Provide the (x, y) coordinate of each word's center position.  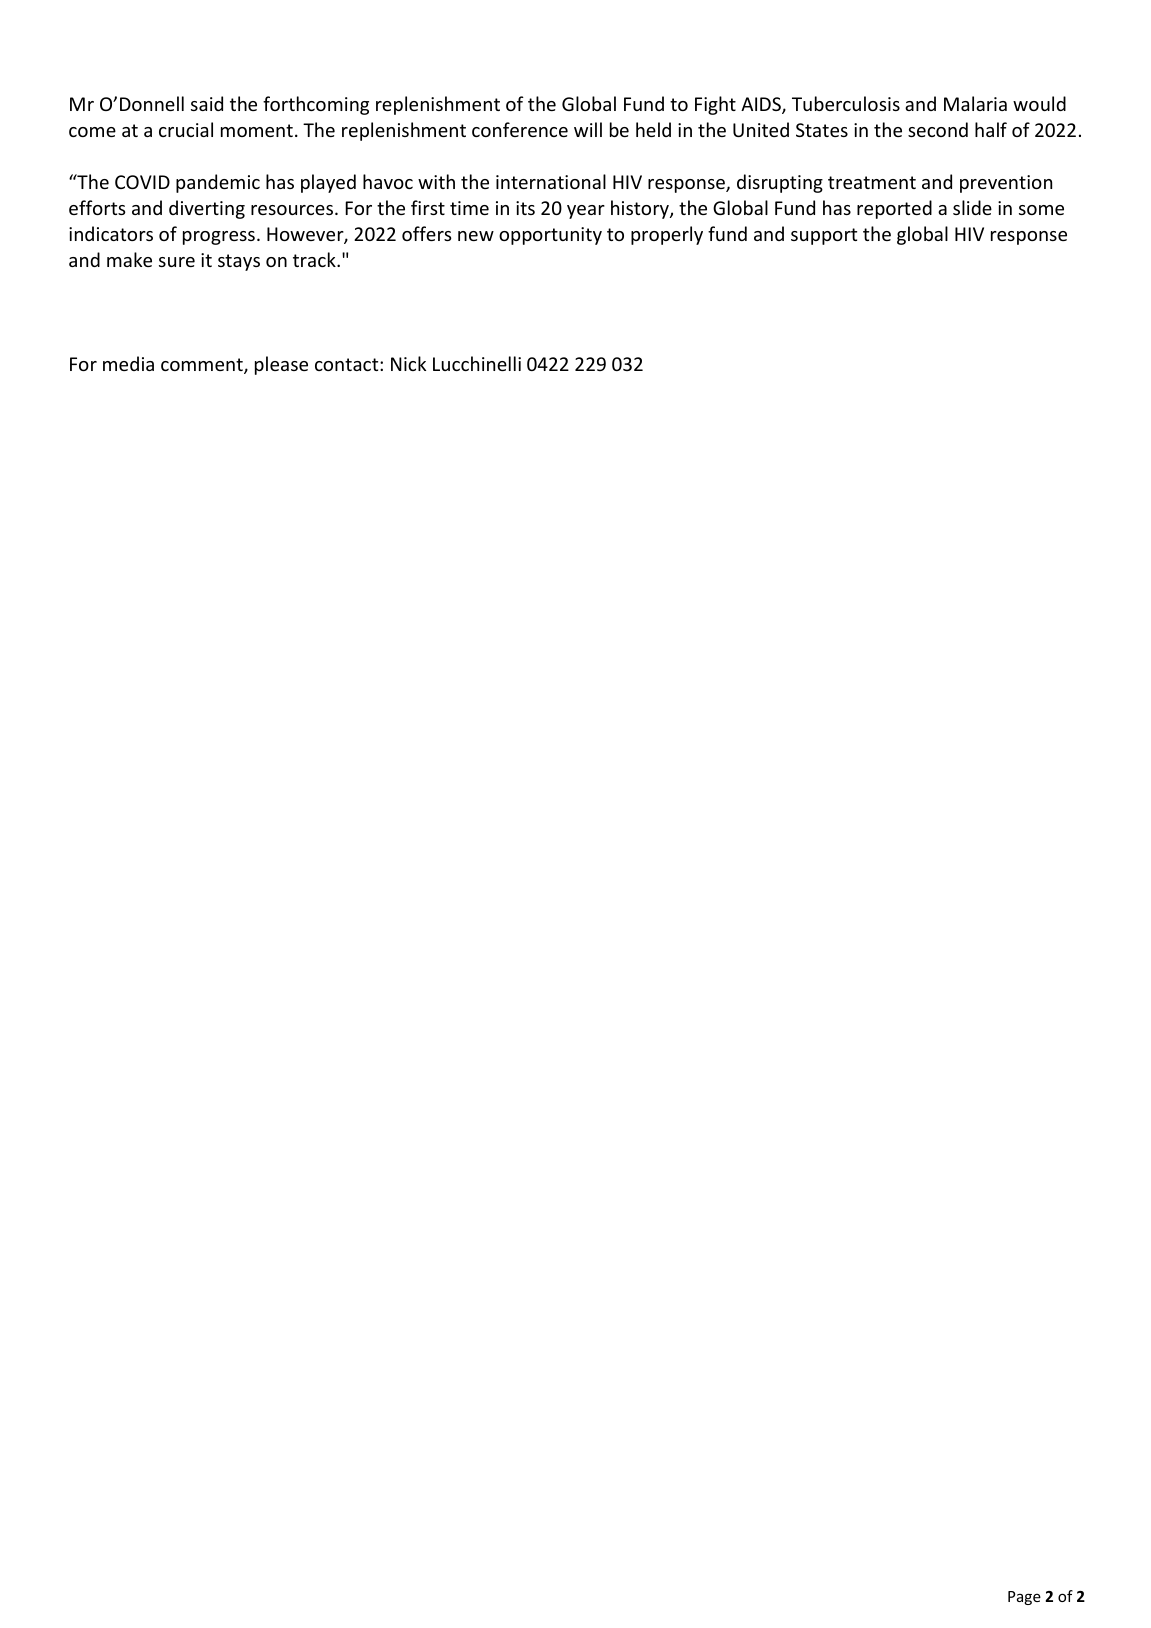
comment (203, 366)
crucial (186, 129)
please (281, 365)
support (824, 236)
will (588, 129)
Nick (408, 363)
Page (1024, 1598)
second (938, 129)
